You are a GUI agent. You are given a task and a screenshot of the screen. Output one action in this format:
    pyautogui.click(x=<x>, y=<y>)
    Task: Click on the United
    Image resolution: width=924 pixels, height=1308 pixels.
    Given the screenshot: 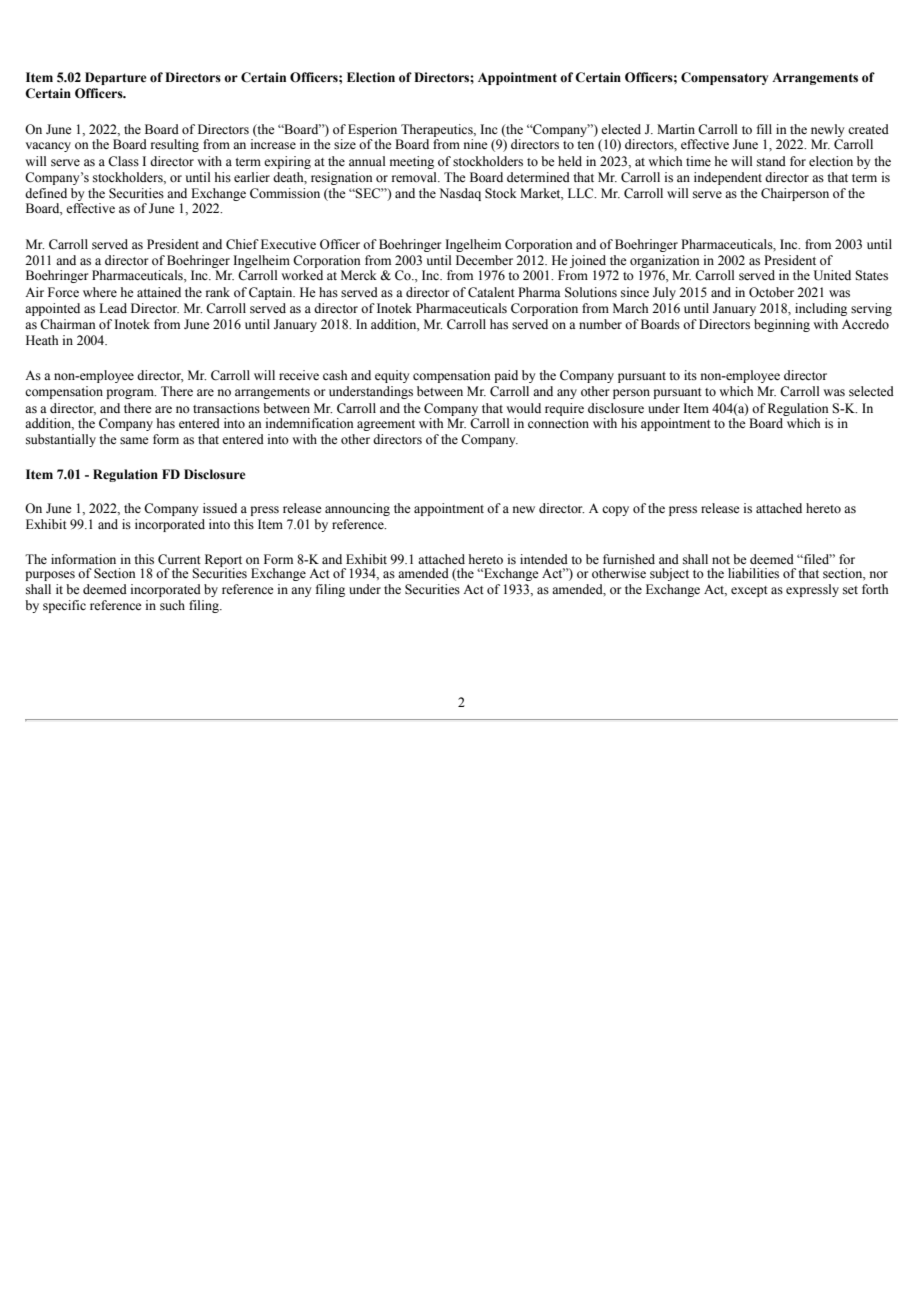 What is the action you would take?
    pyautogui.click(x=832, y=275)
